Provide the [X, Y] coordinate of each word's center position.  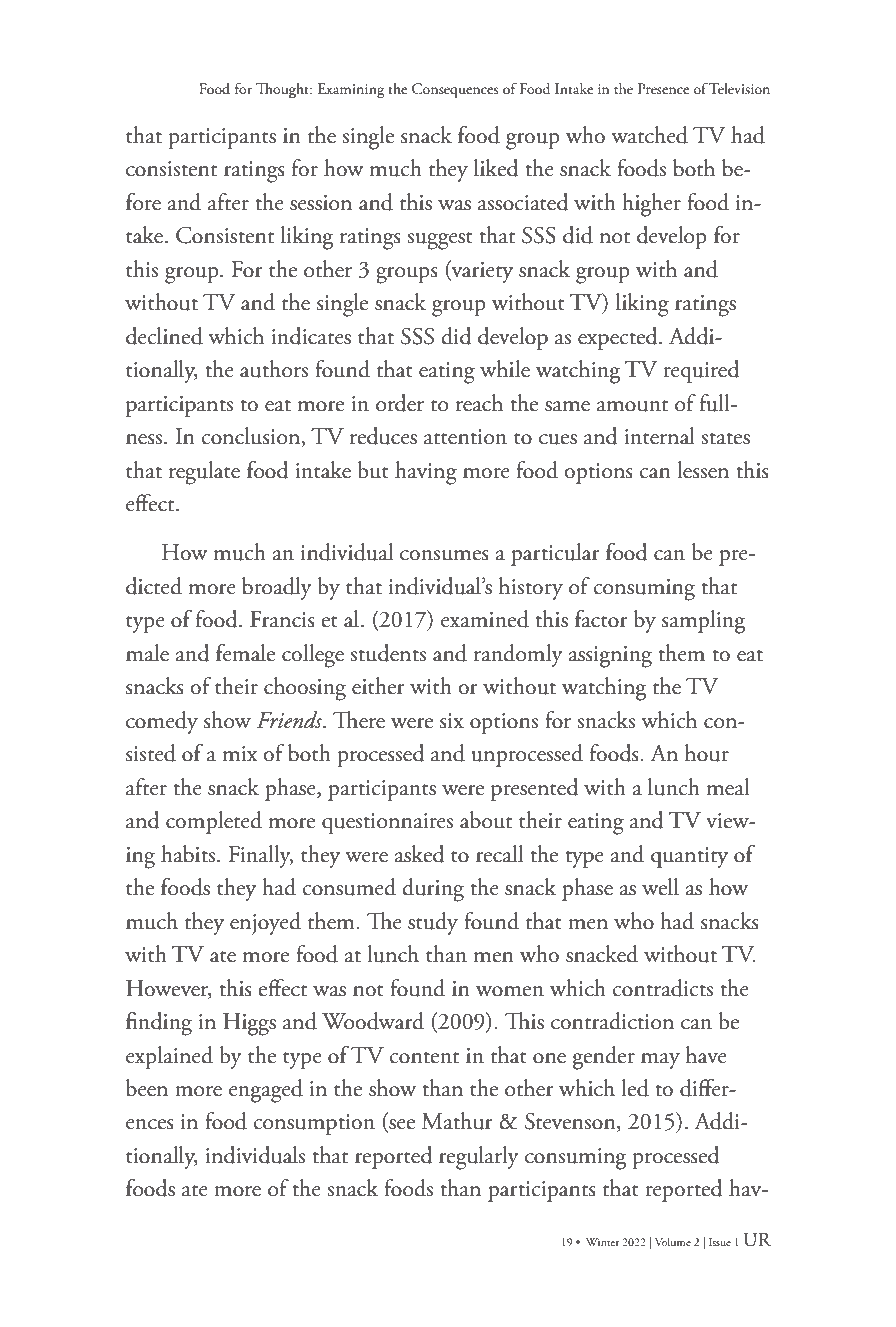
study [433, 923]
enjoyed [265, 923]
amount [632, 406]
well [660, 887]
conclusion [252, 437]
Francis [282, 619]
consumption [314, 1124]
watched [649, 135]
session [321, 203]
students [388, 653]
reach [479, 403]
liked [496, 168]
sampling [703, 622]
